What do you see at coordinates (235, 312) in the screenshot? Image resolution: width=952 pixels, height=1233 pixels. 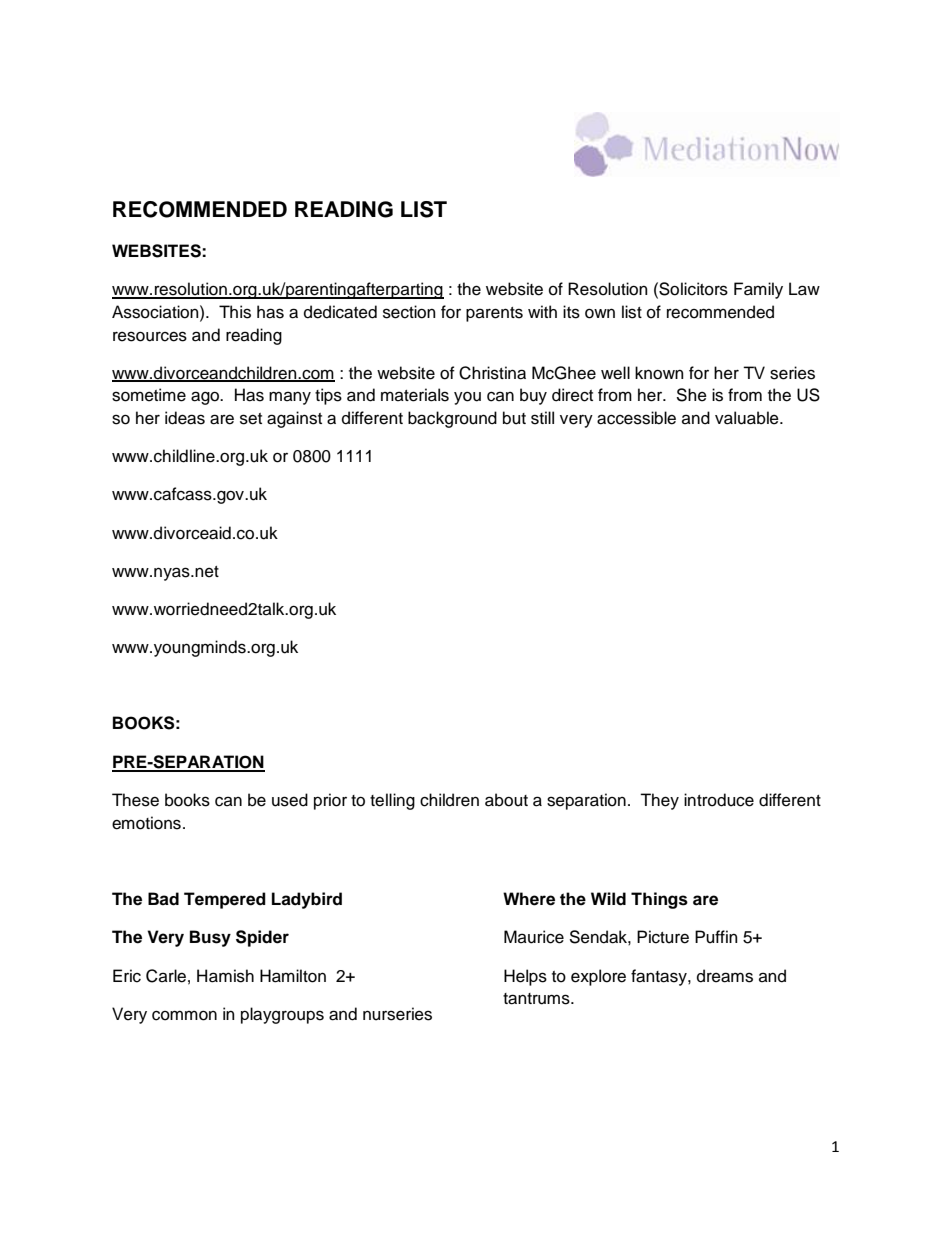 I see `This` at bounding box center [235, 312].
